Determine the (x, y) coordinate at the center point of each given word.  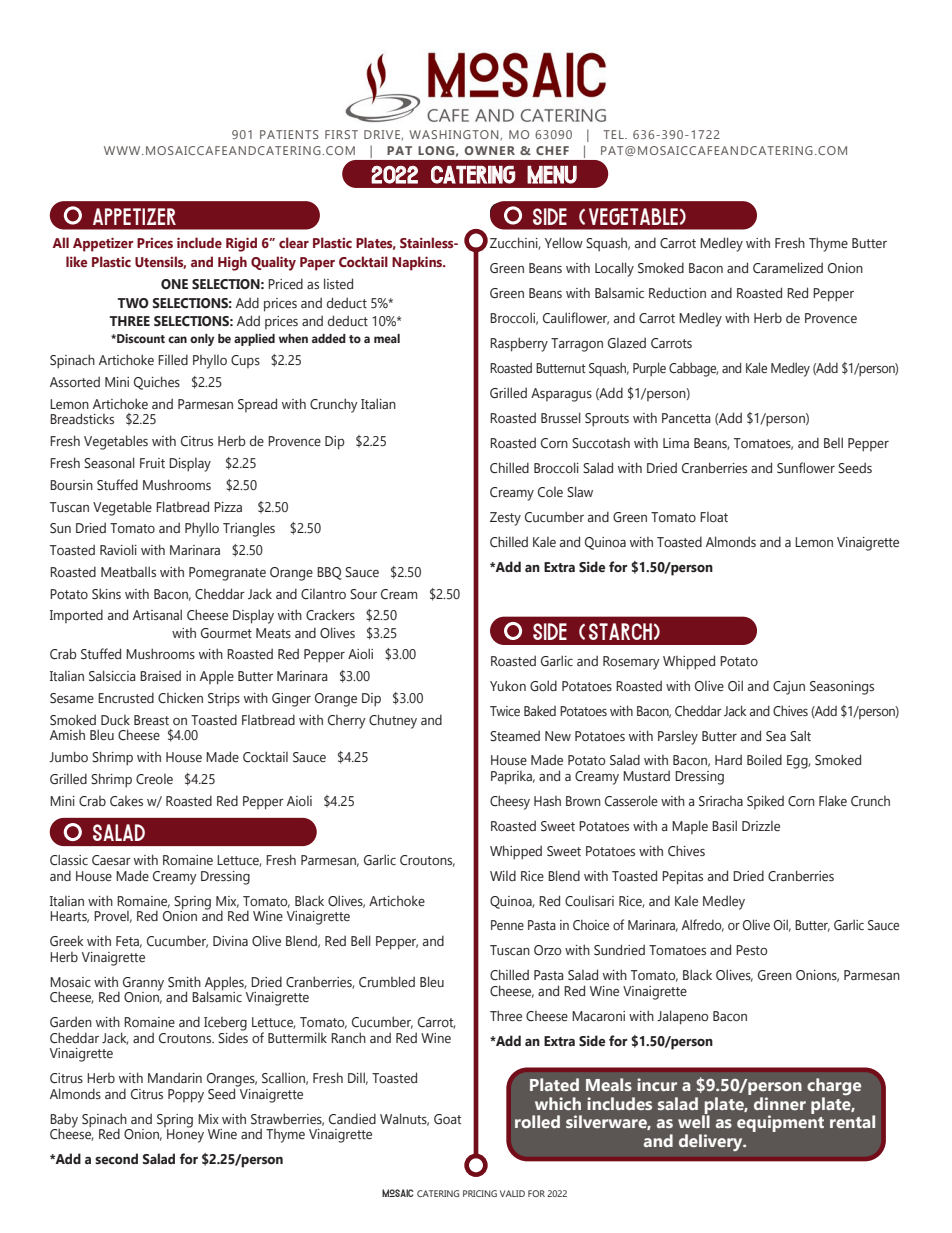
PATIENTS (289, 134)
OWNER (490, 150)
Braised (160, 675)
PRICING (480, 1193)
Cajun (789, 688)
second (116, 1159)
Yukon (508, 685)
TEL (614, 134)
